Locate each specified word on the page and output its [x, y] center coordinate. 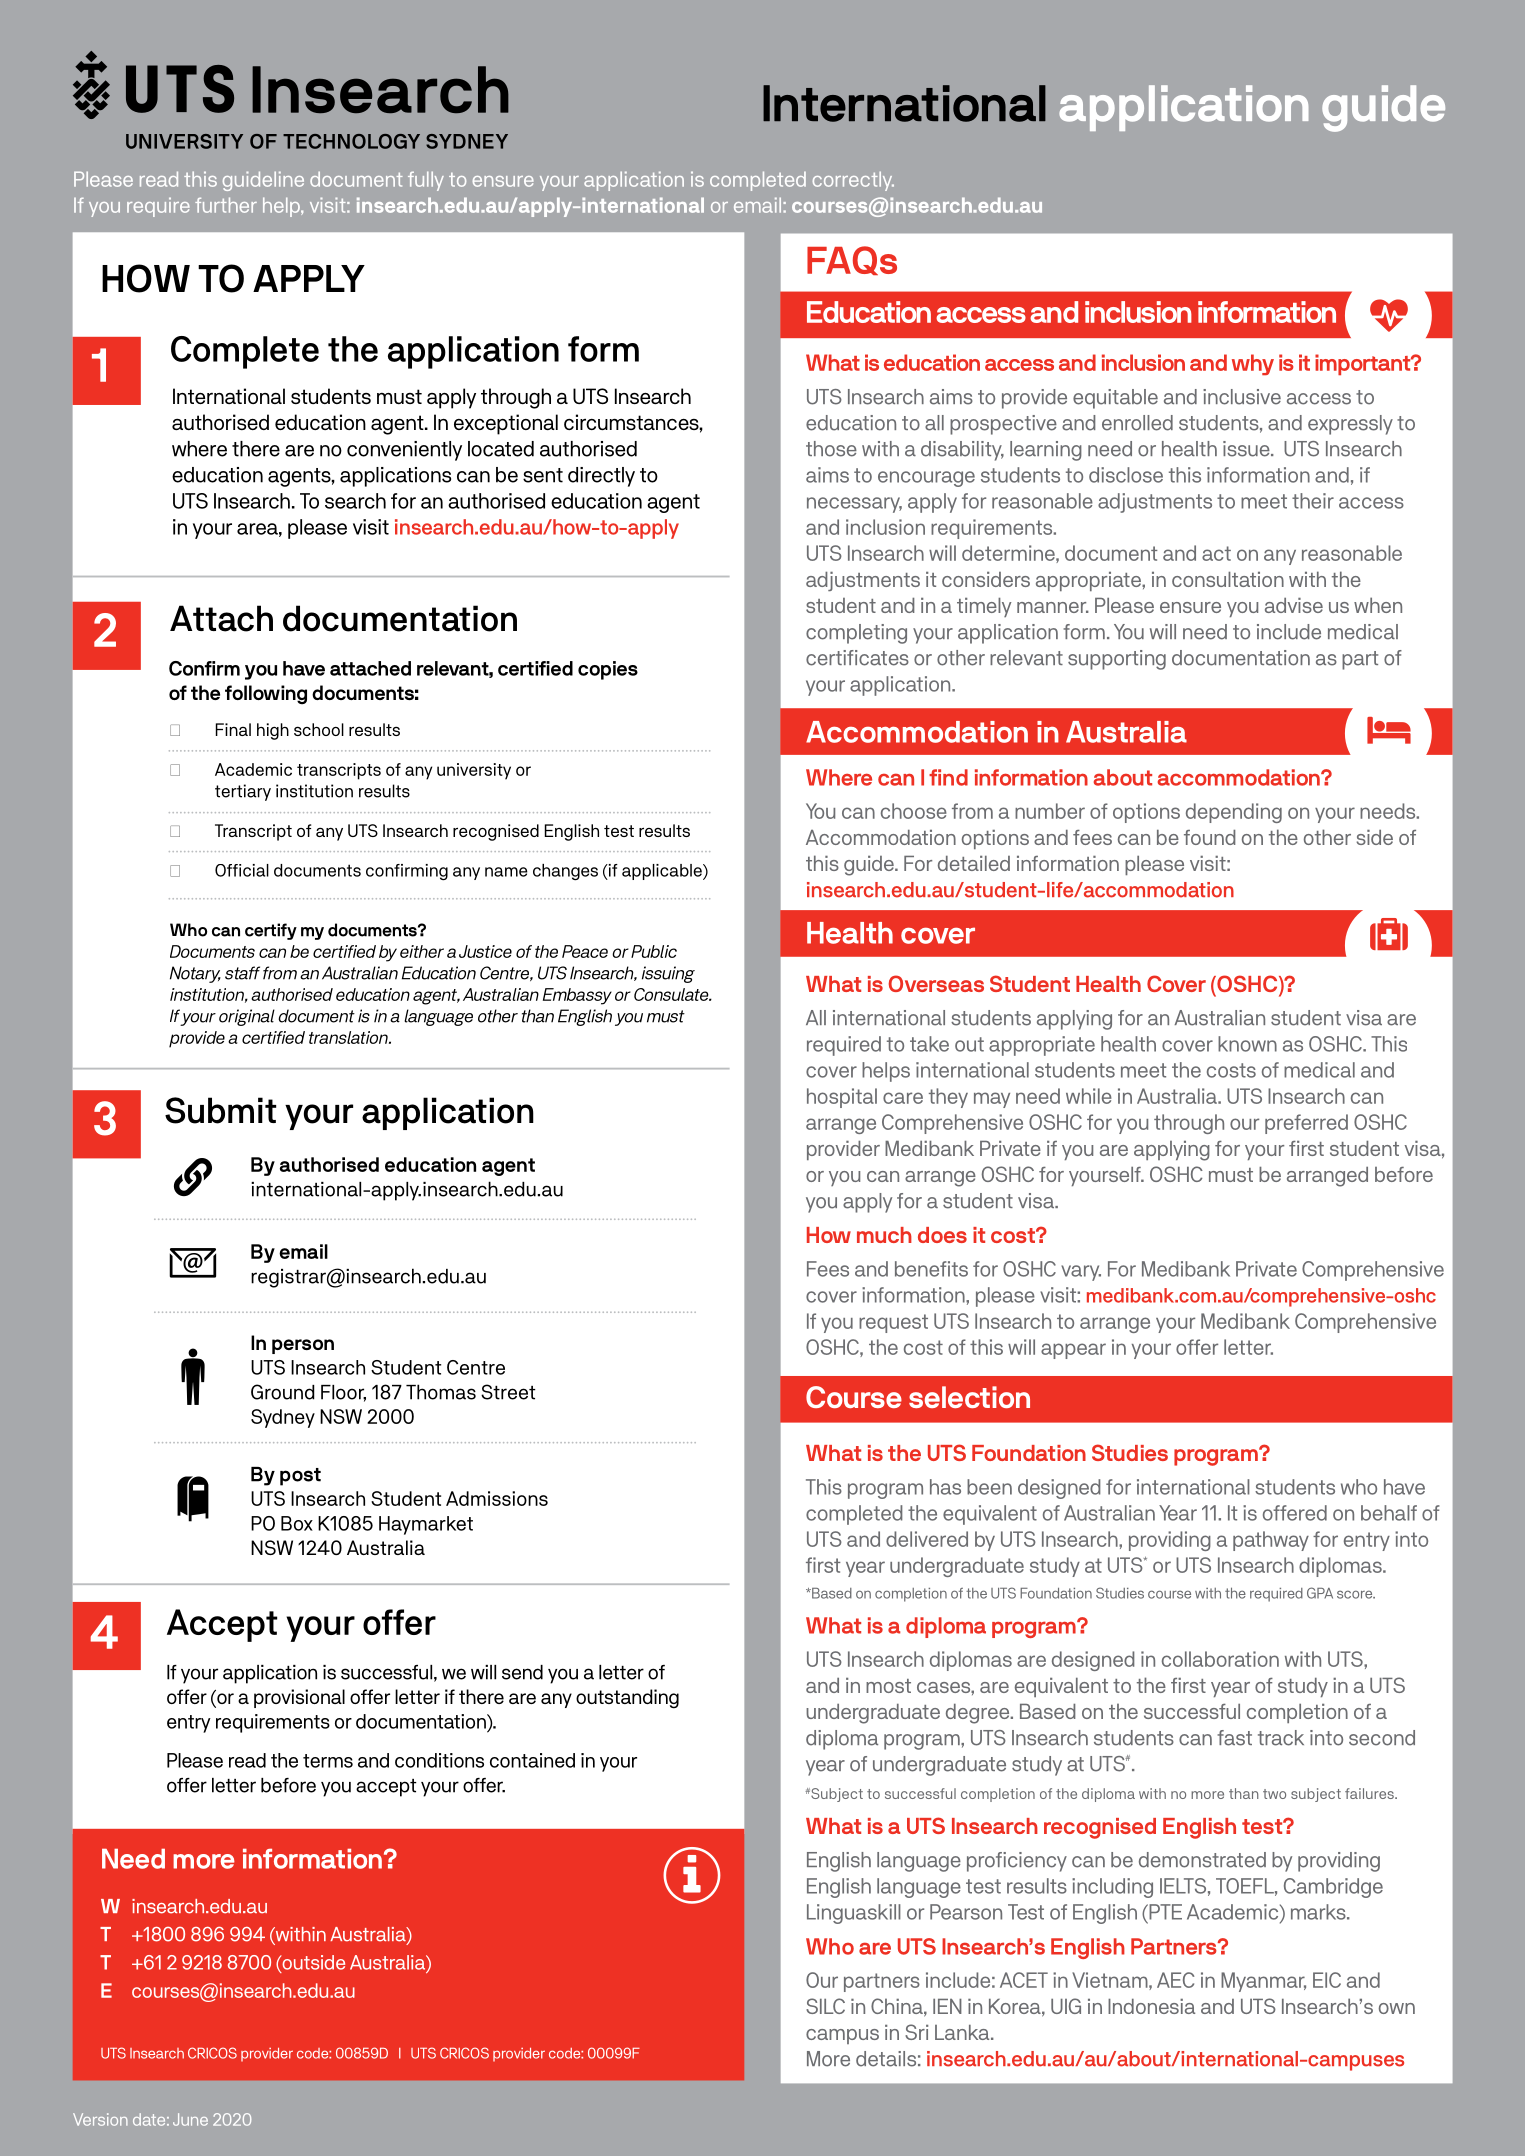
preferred [1306, 1124]
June [190, 2119]
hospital [842, 1098]
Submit [220, 1110]
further [226, 205]
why [1253, 364]
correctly [853, 181]
